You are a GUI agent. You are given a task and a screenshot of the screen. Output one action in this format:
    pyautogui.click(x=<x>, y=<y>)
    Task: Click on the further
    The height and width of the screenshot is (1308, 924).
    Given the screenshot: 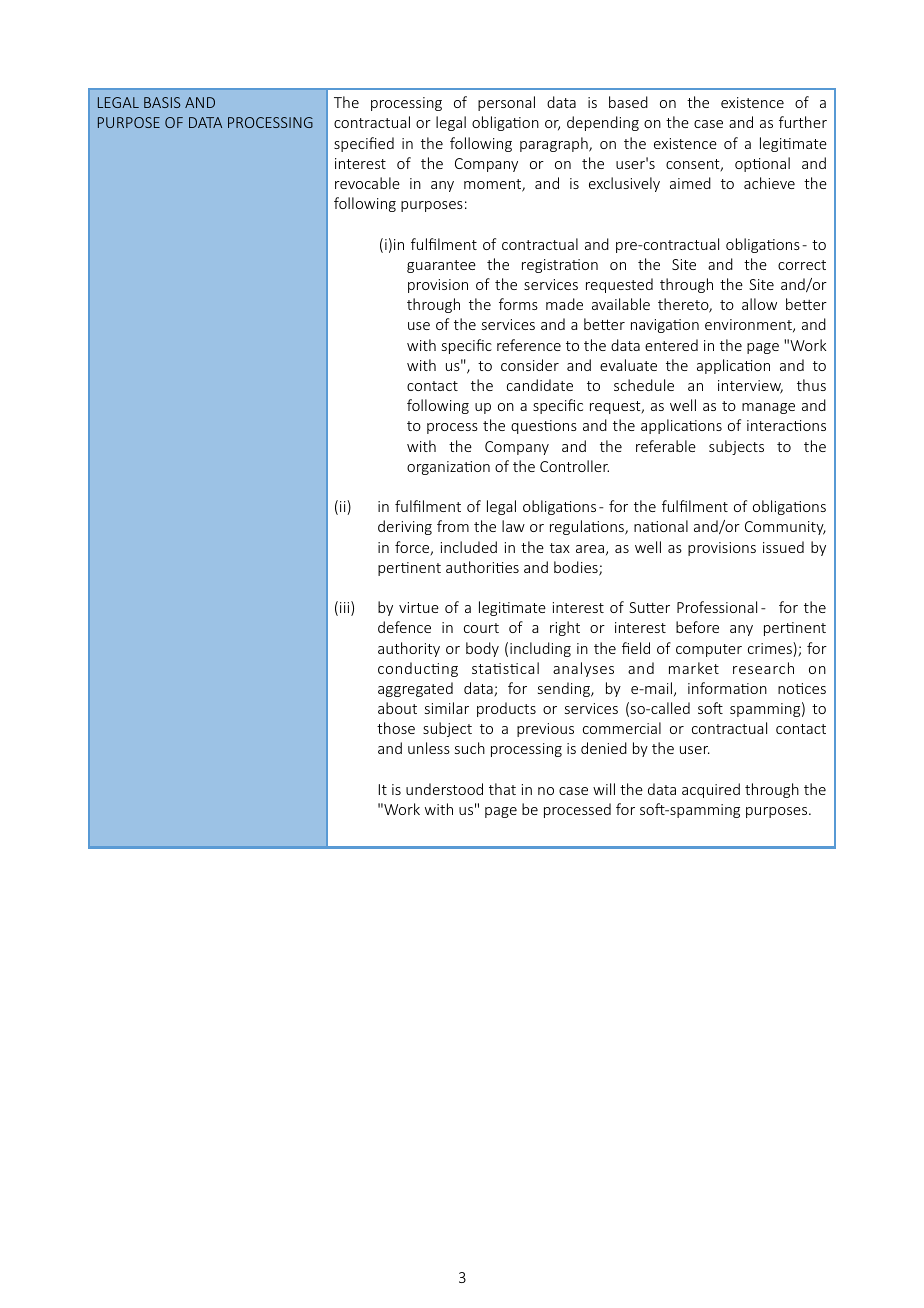 What is the action you would take?
    pyautogui.click(x=803, y=122)
